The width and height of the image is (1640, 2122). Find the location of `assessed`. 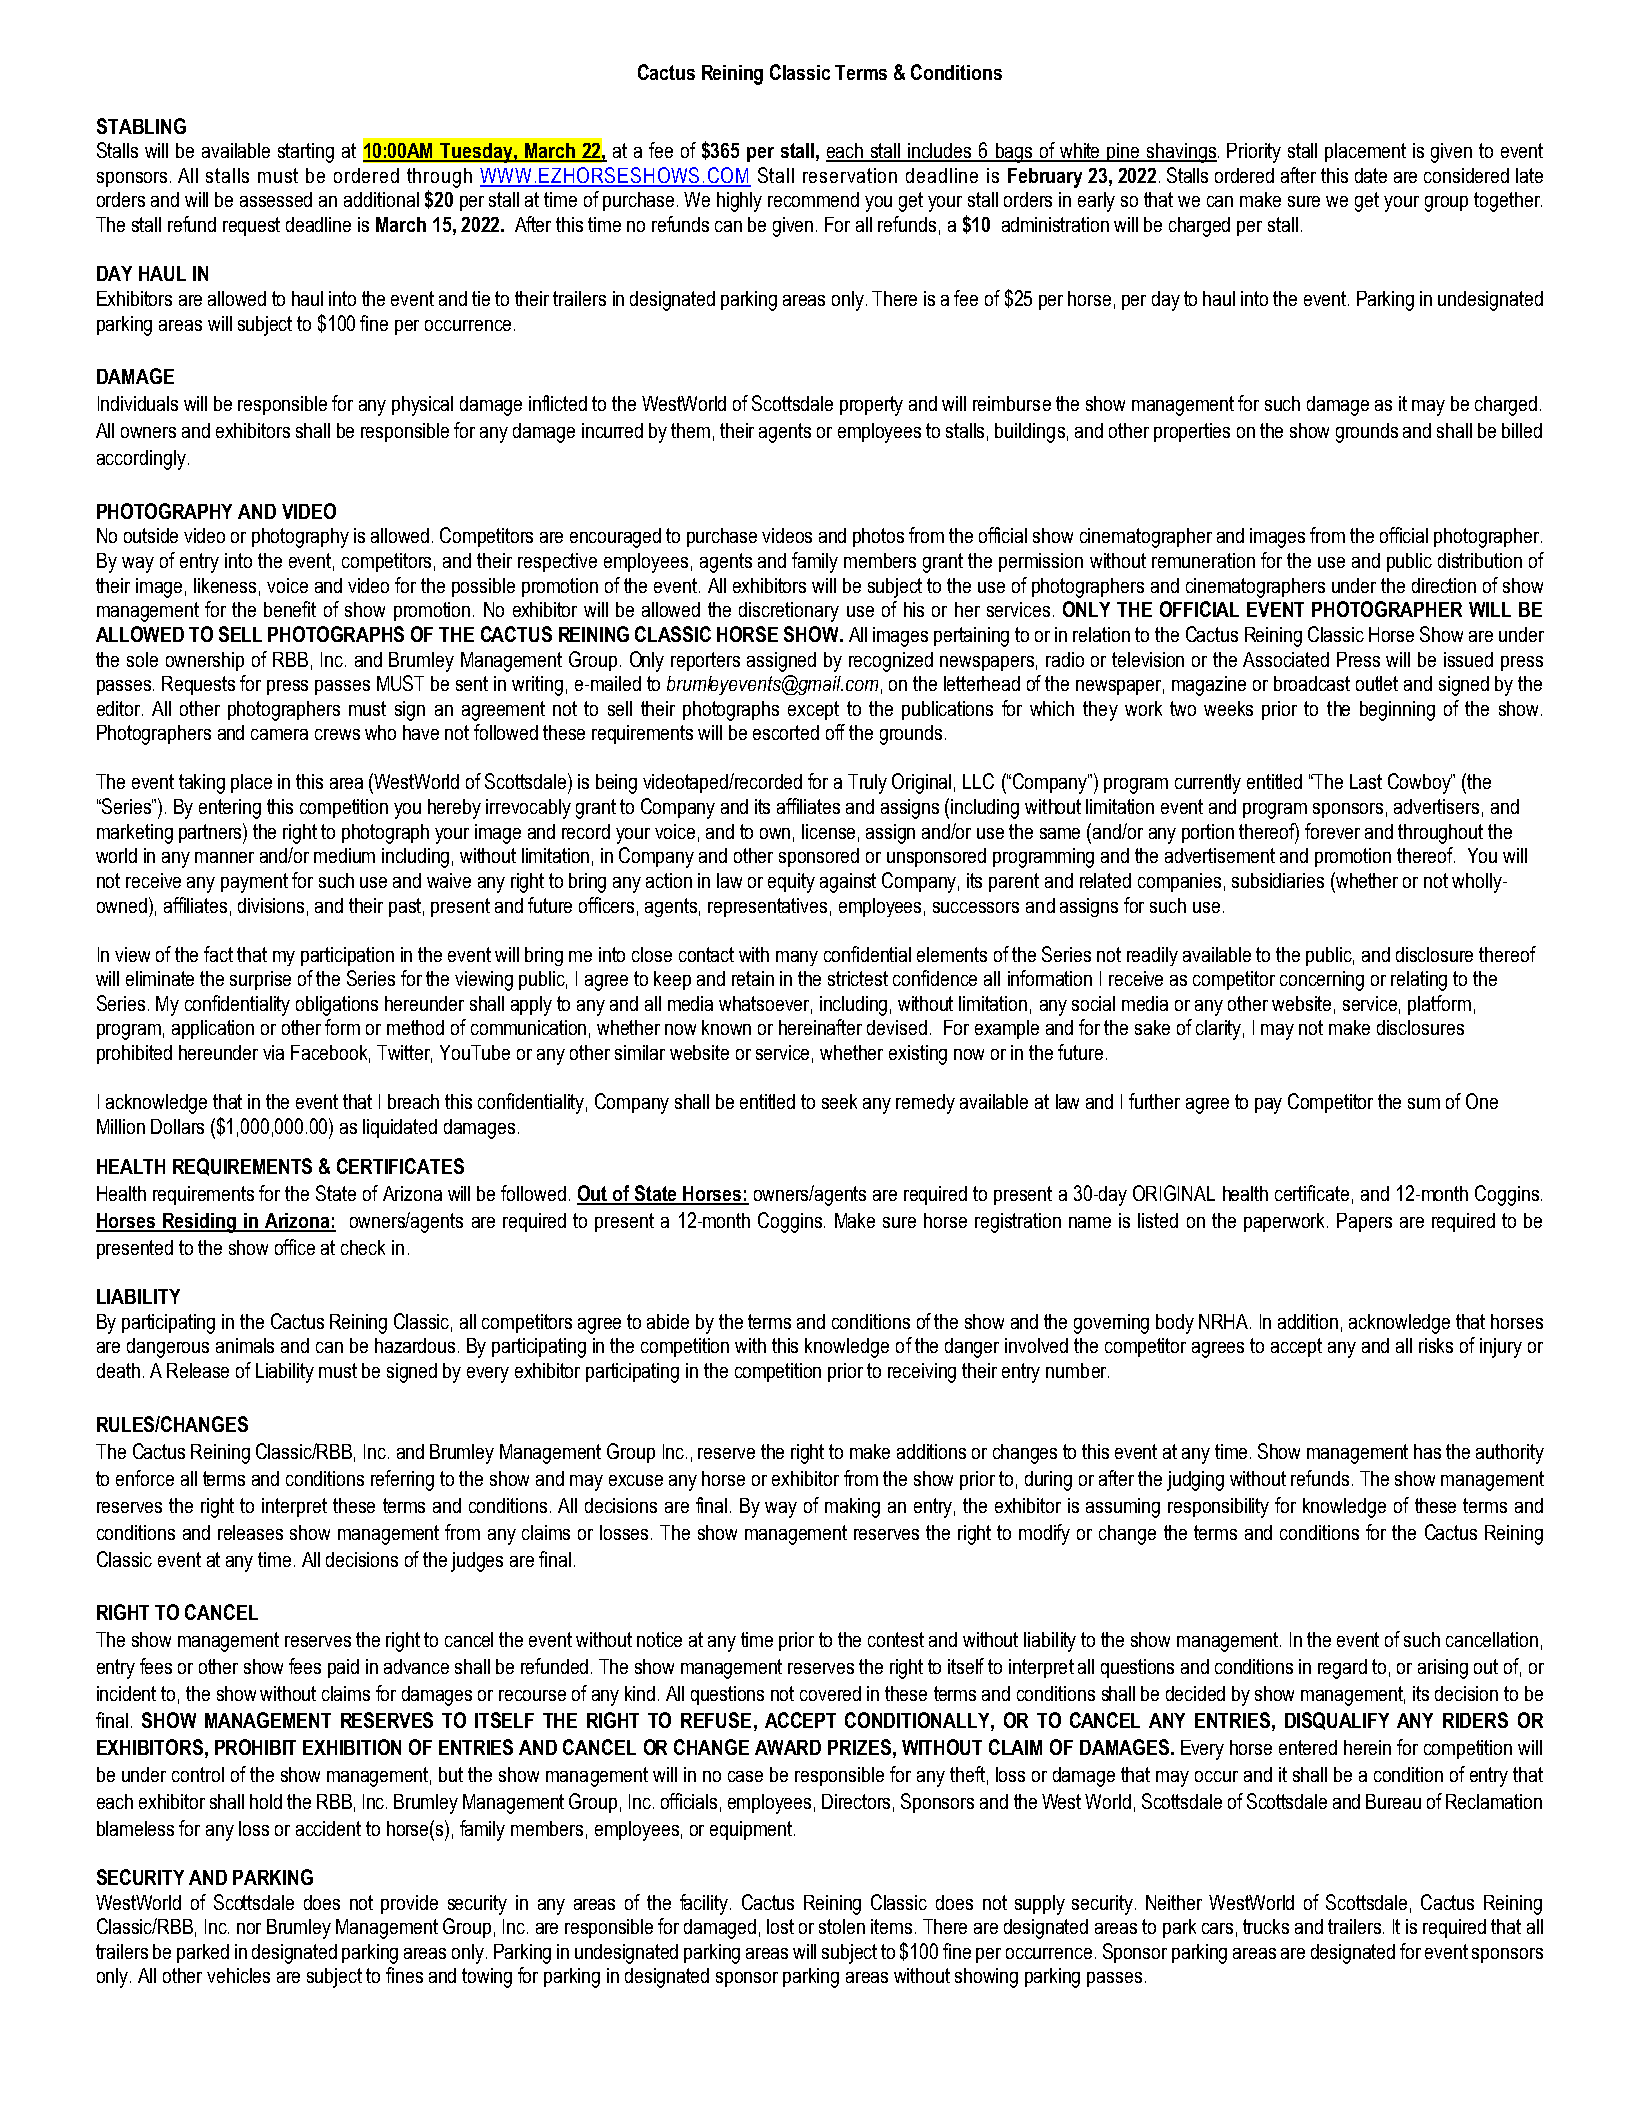

assessed is located at coordinates (276, 199).
